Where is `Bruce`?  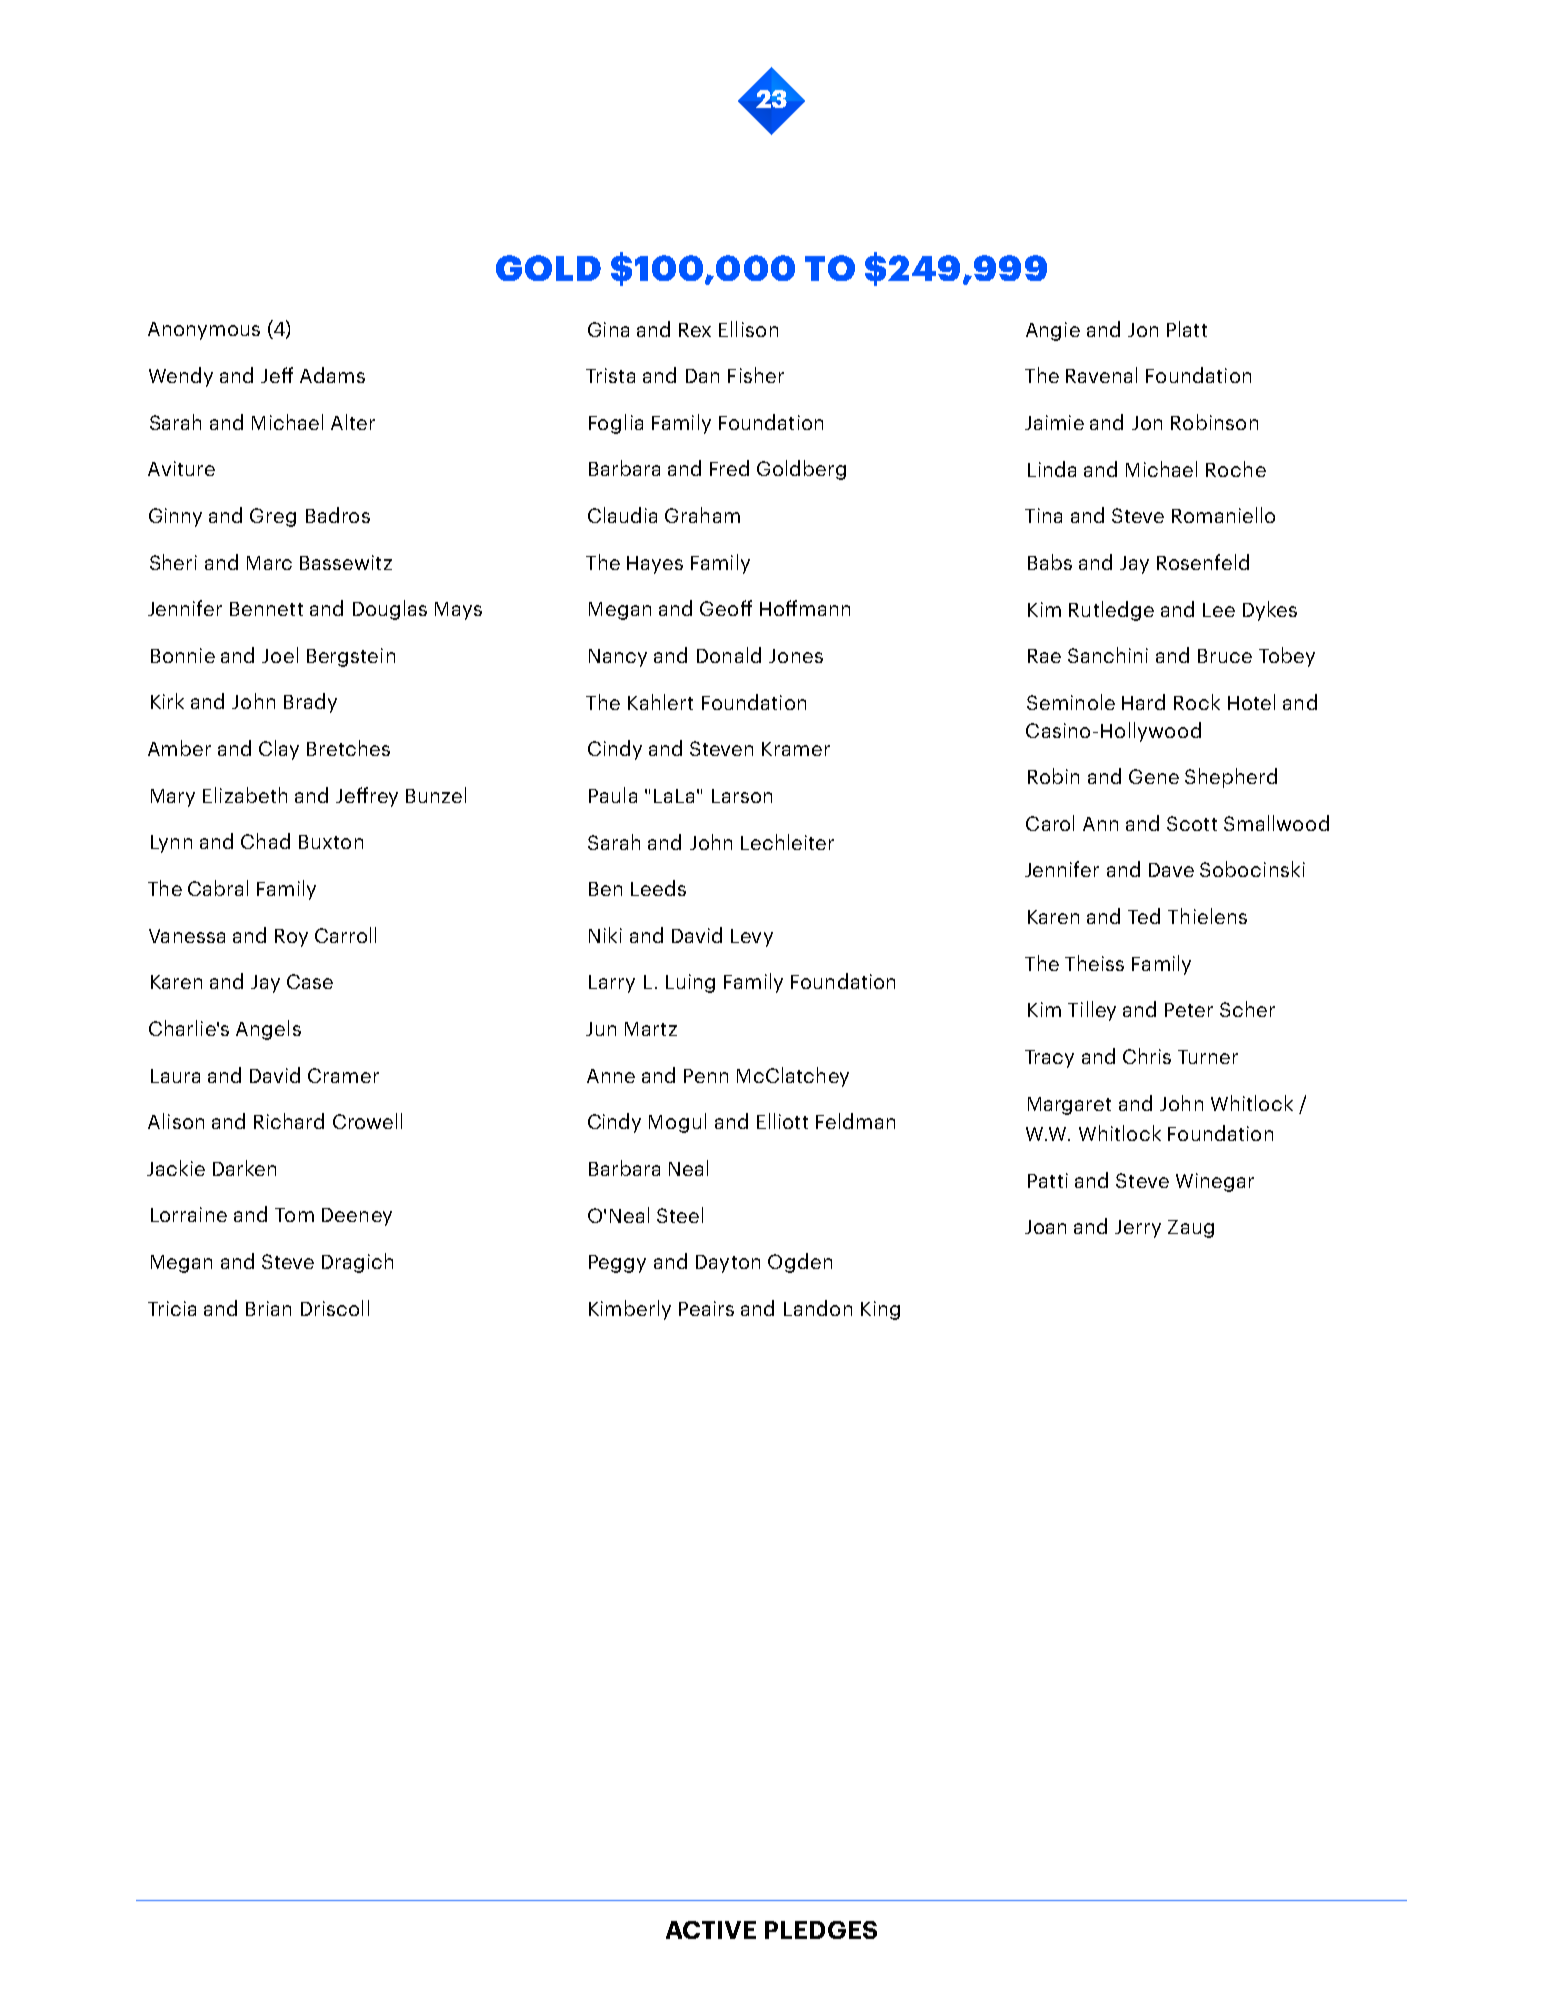
Bruce is located at coordinates (1225, 656).
